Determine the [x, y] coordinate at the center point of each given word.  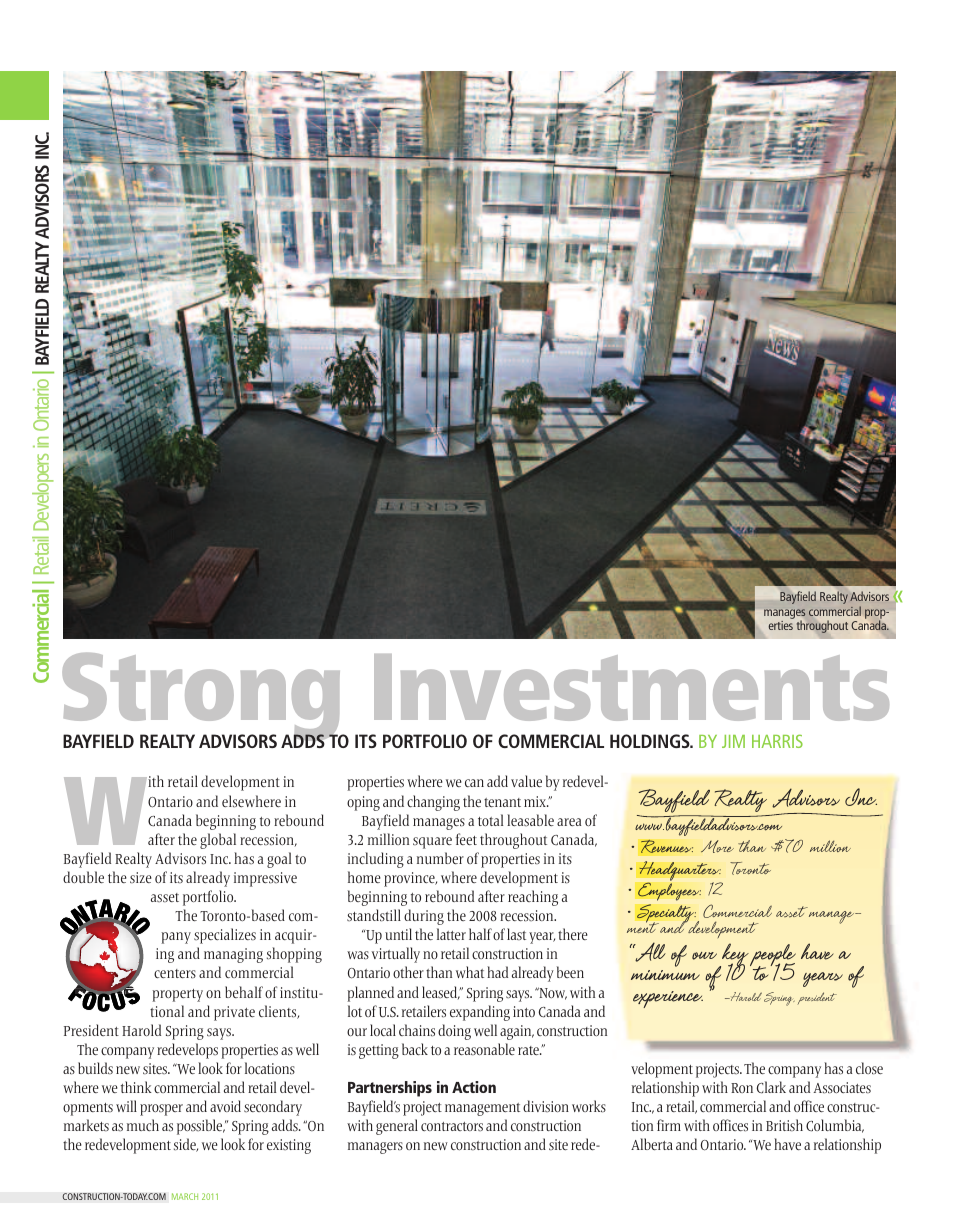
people [773, 957]
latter [451, 934]
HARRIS [777, 741]
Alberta [652, 1144]
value [526, 781]
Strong [203, 698]
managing [233, 955]
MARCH [185, 1196]
